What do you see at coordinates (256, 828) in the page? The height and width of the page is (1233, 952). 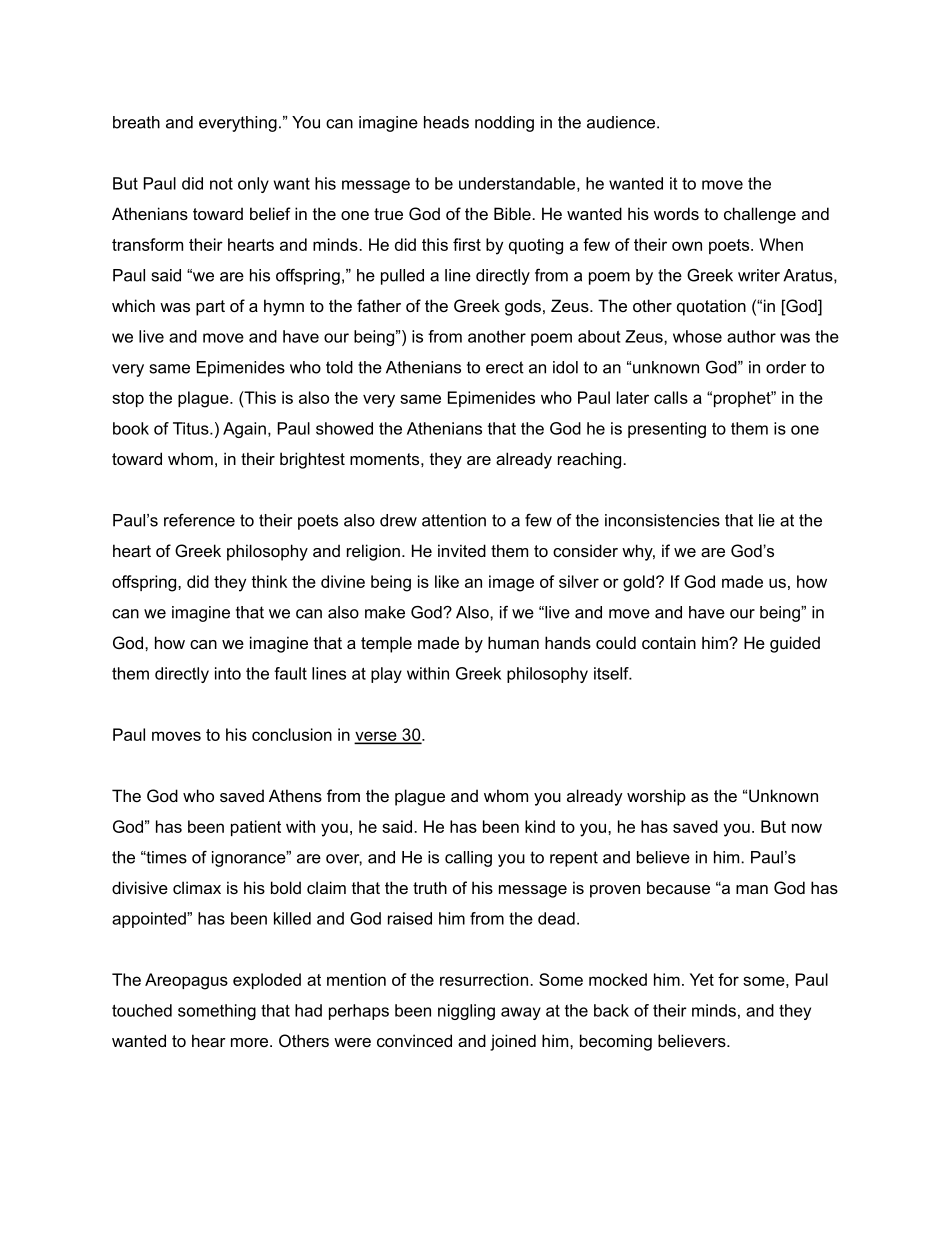 I see `patient` at bounding box center [256, 828].
